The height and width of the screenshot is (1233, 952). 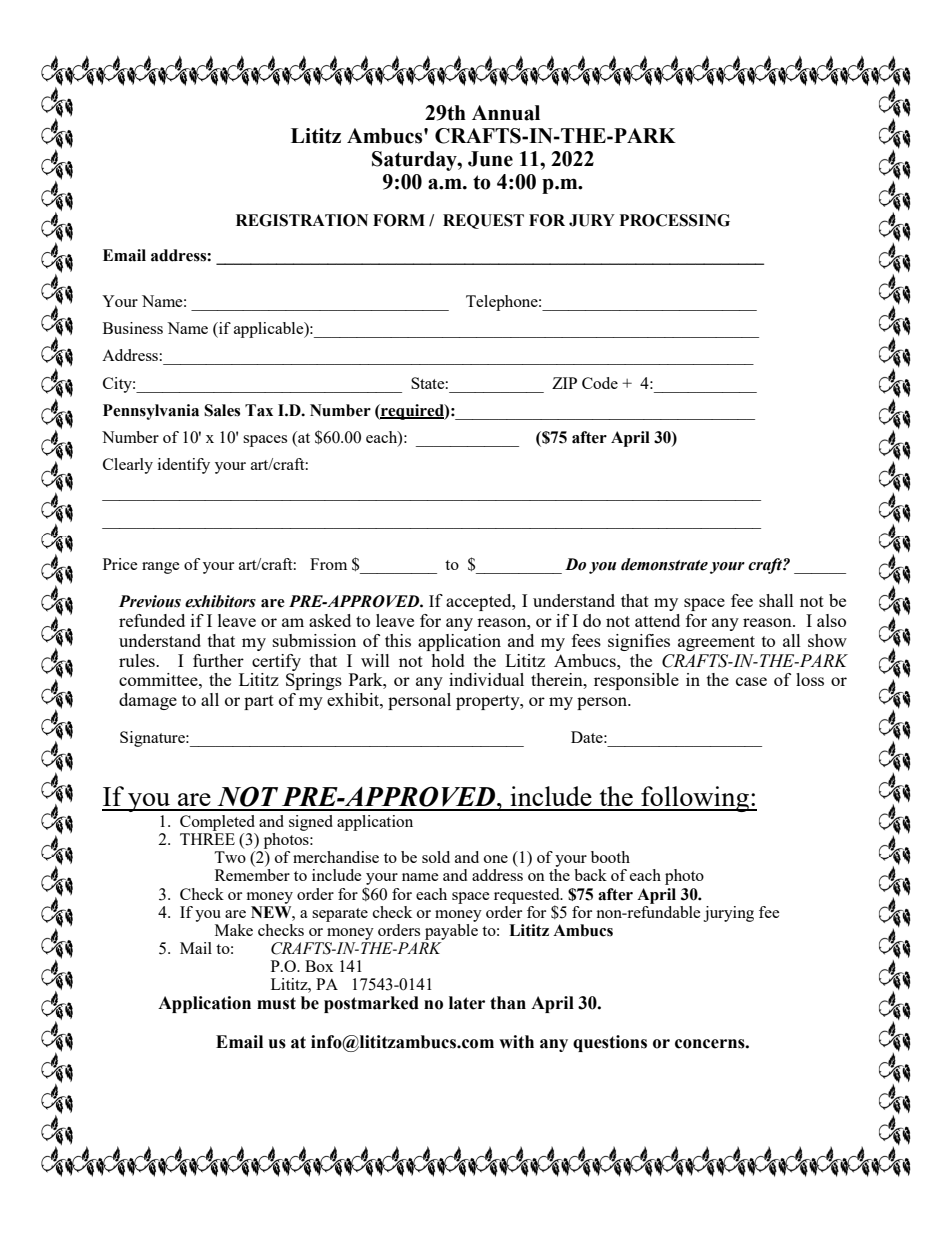 What do you see at coordinates (398, 640) in the screenshot?
I see `this` at bounding box center [398, 640].
